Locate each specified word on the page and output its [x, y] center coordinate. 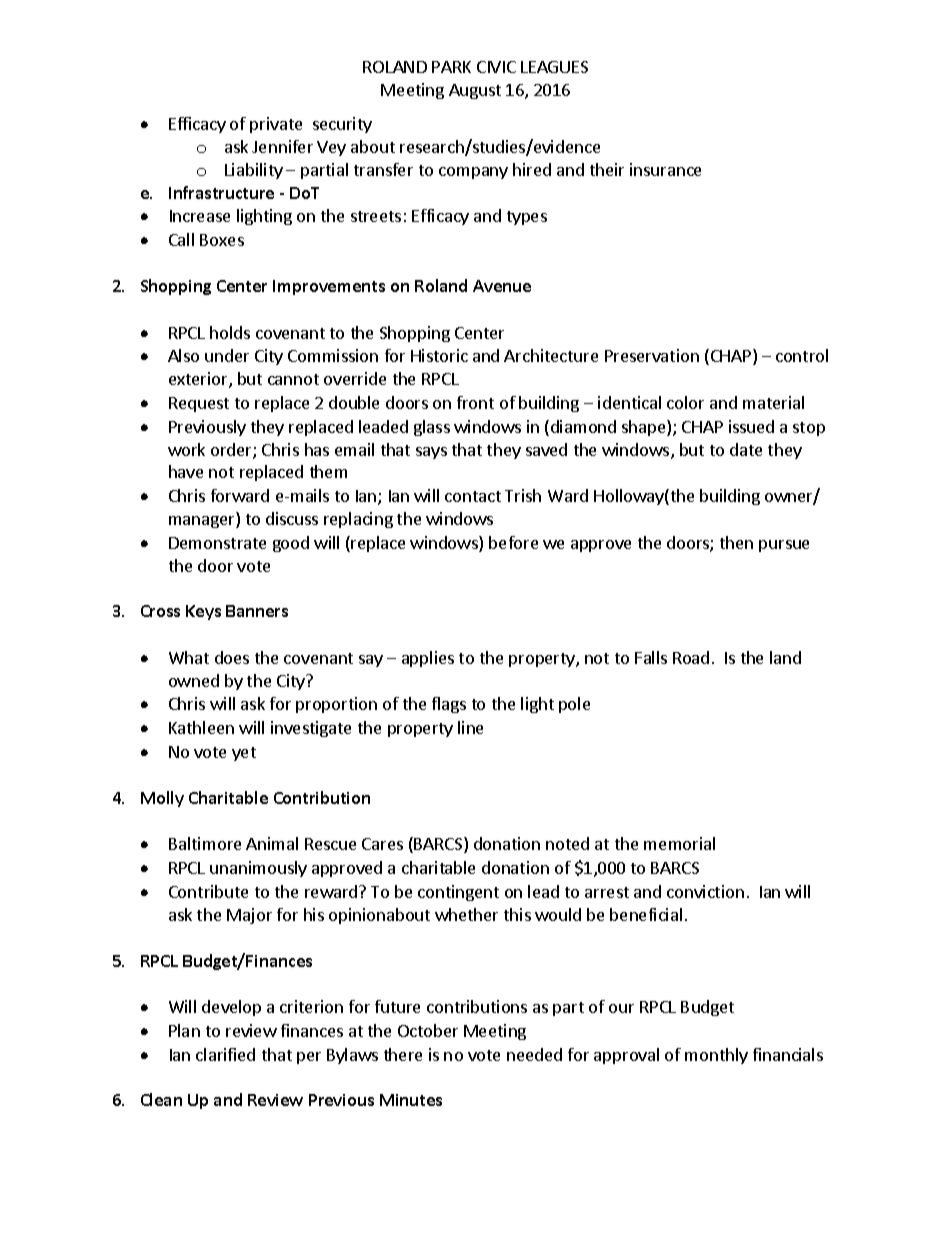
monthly [716, 1056]
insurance [665, 169]
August [475, 91]
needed [534, 1054]
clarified [225, 1054]
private [276, 125]
